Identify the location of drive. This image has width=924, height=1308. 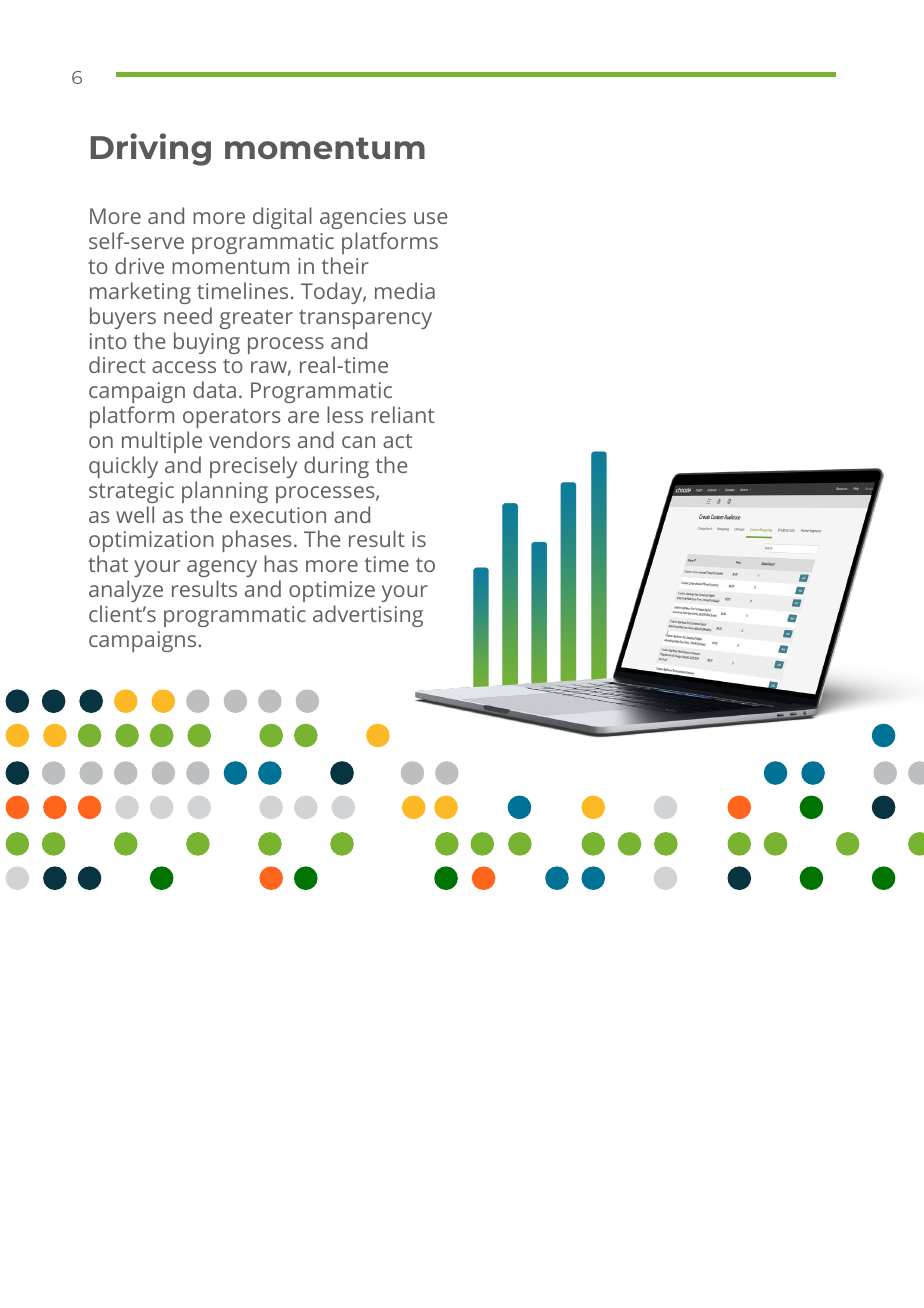
(139, 265).
